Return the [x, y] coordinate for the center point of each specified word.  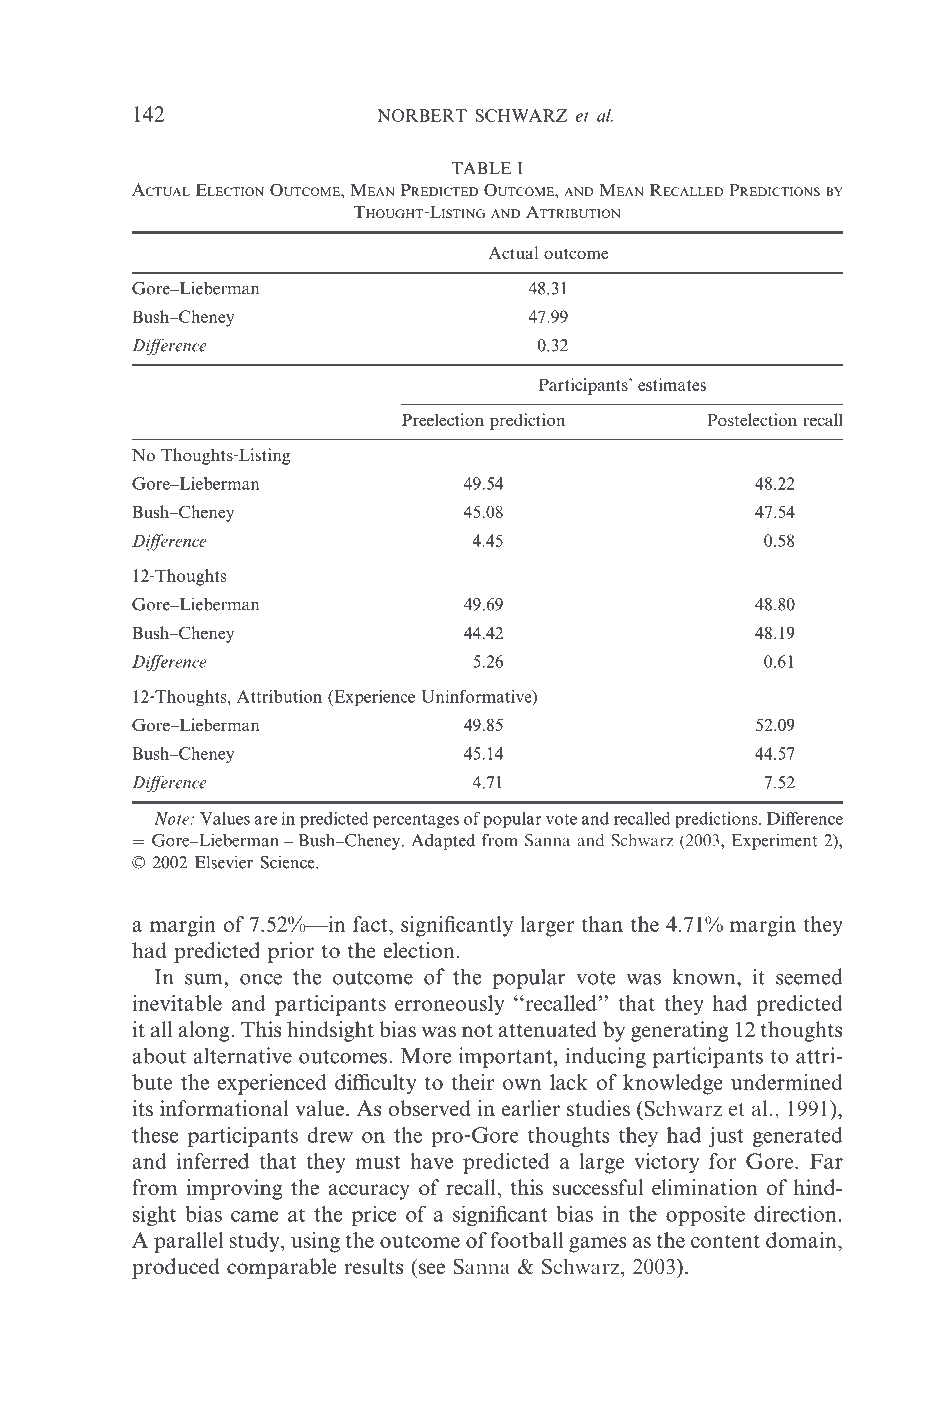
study [256, 1242]
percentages [416, 821]
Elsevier [224, 862]
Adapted [443, 841]
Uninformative [477, 697]
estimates [672, 384]
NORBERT [422, 115]
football [526, 1240]
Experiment [774, 841]
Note [173, 818]
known [705, 976]
